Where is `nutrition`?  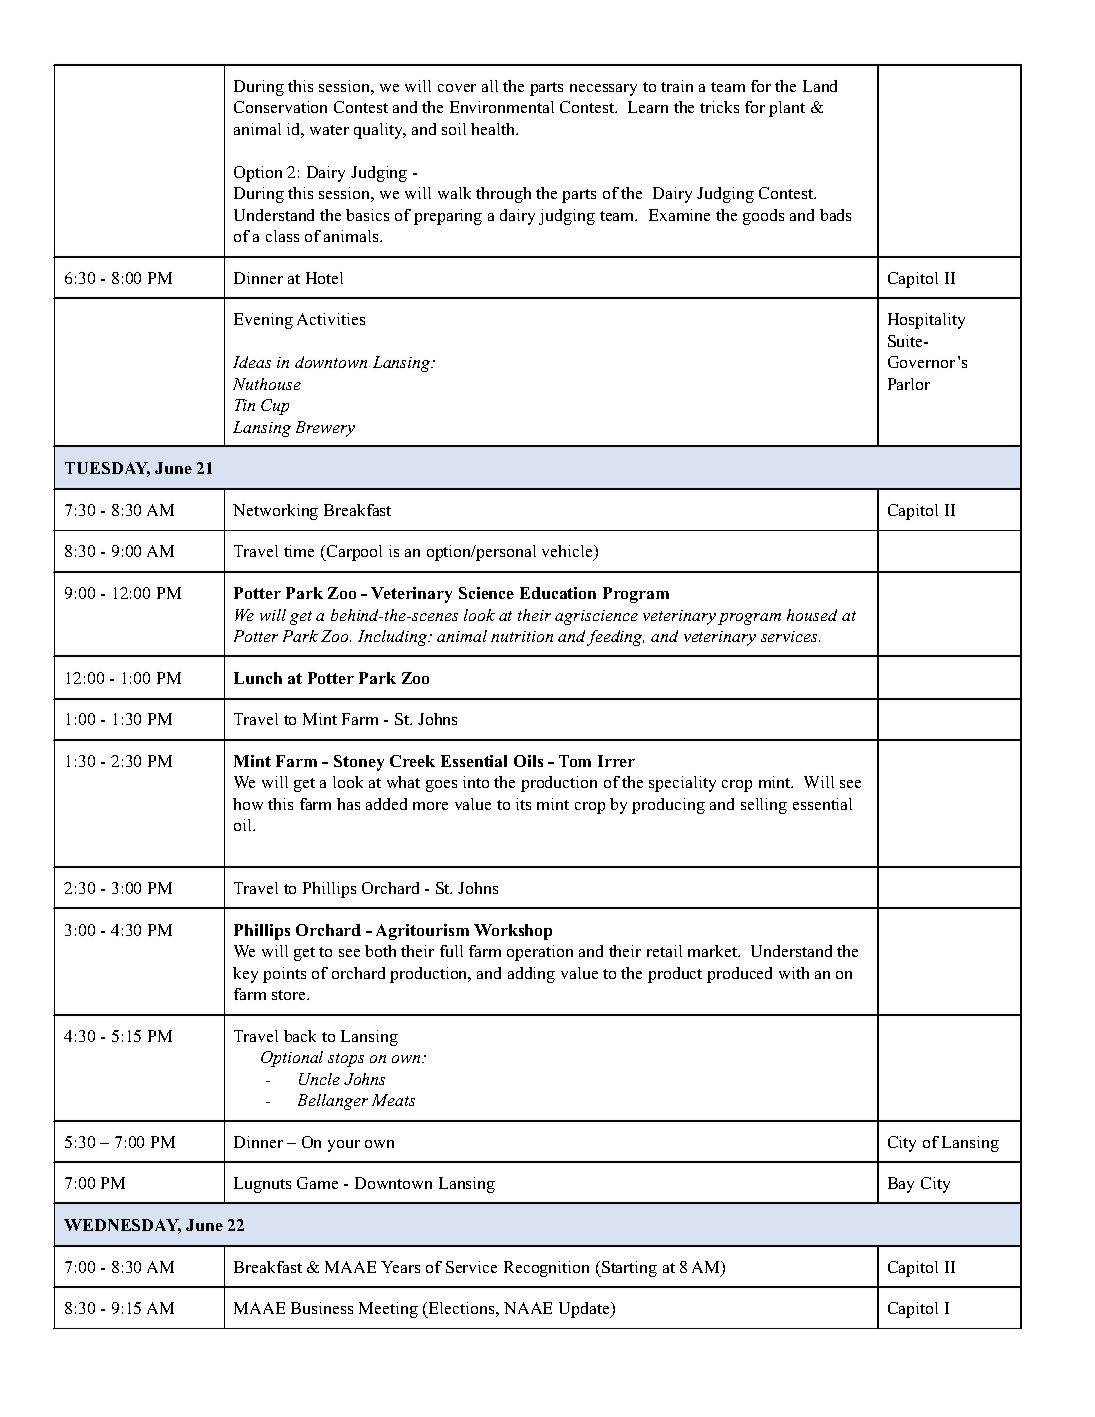
nutrition is located at coordinates (522, 636).
